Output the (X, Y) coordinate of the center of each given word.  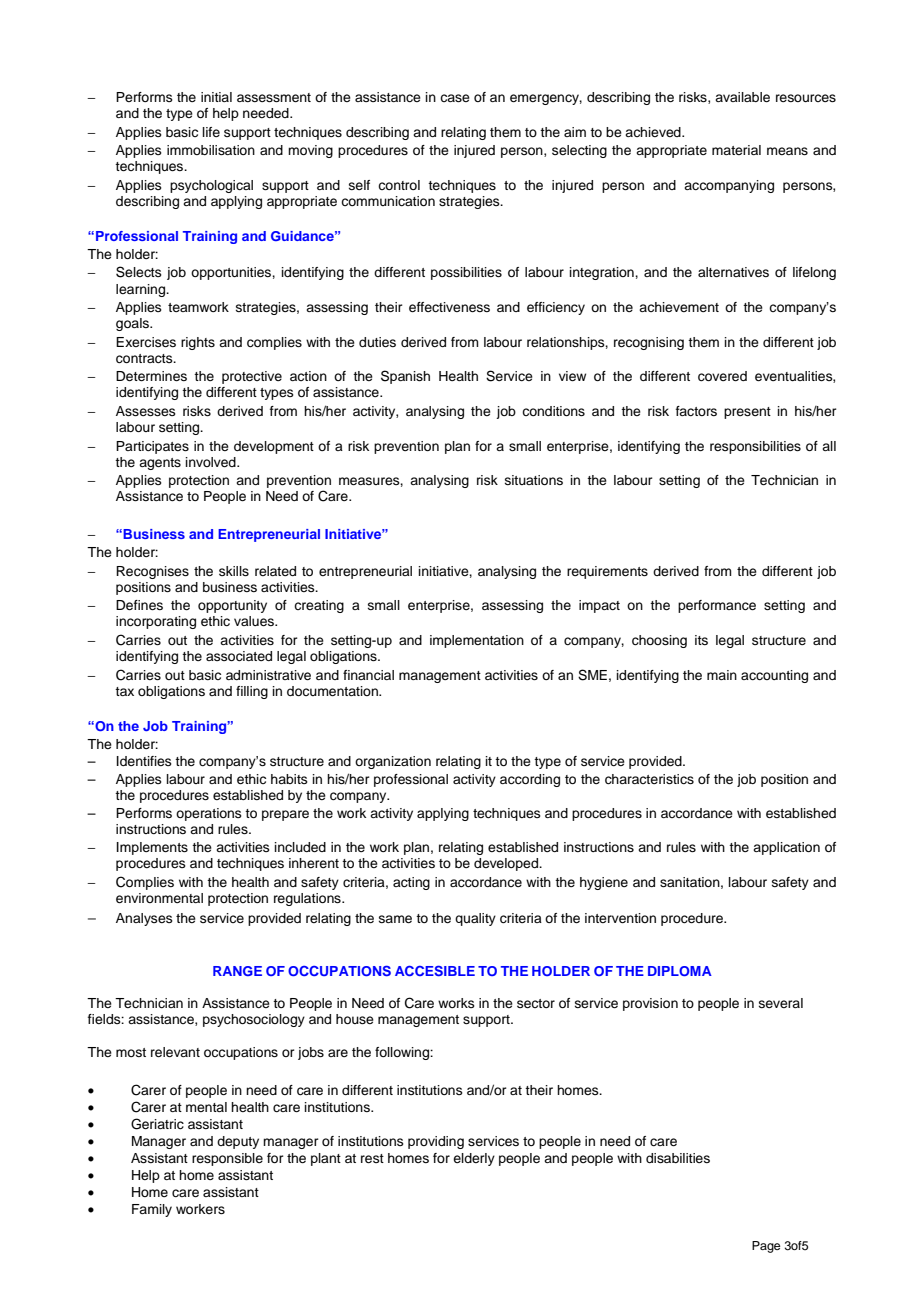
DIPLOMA (680, 971)
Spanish (405, 377)
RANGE (237, 971)
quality (475, 919)
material (736, 150)
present (747, 413)
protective (252, 377)
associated (239, 656)
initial (216, 97)
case (455, 98)
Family (152, 1210)
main (722, 675)
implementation (477, 641)
